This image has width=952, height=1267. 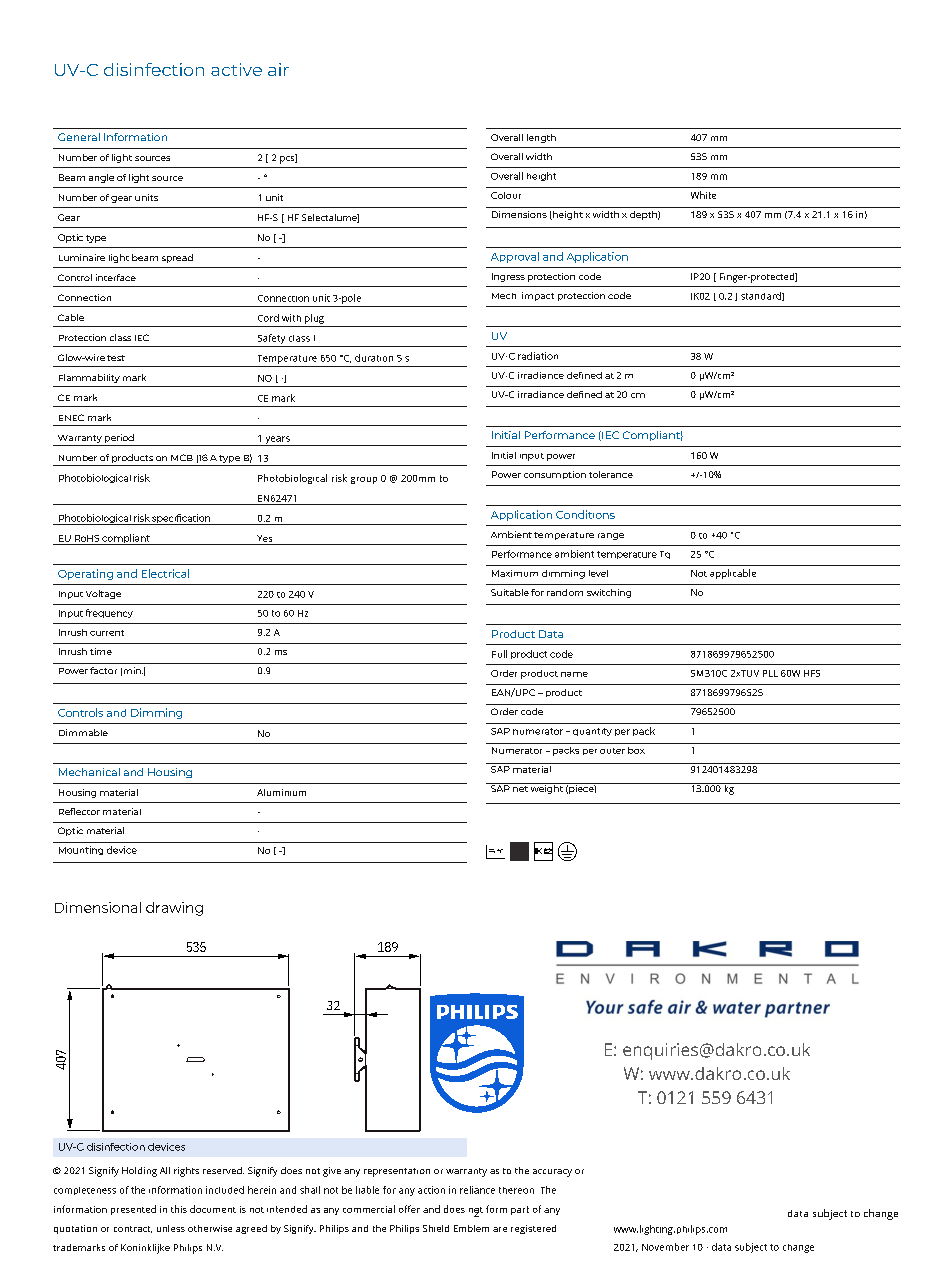 What do you see at coordinates (703, 195) in the image?
I see `White` at bounding box center [703, 195].
